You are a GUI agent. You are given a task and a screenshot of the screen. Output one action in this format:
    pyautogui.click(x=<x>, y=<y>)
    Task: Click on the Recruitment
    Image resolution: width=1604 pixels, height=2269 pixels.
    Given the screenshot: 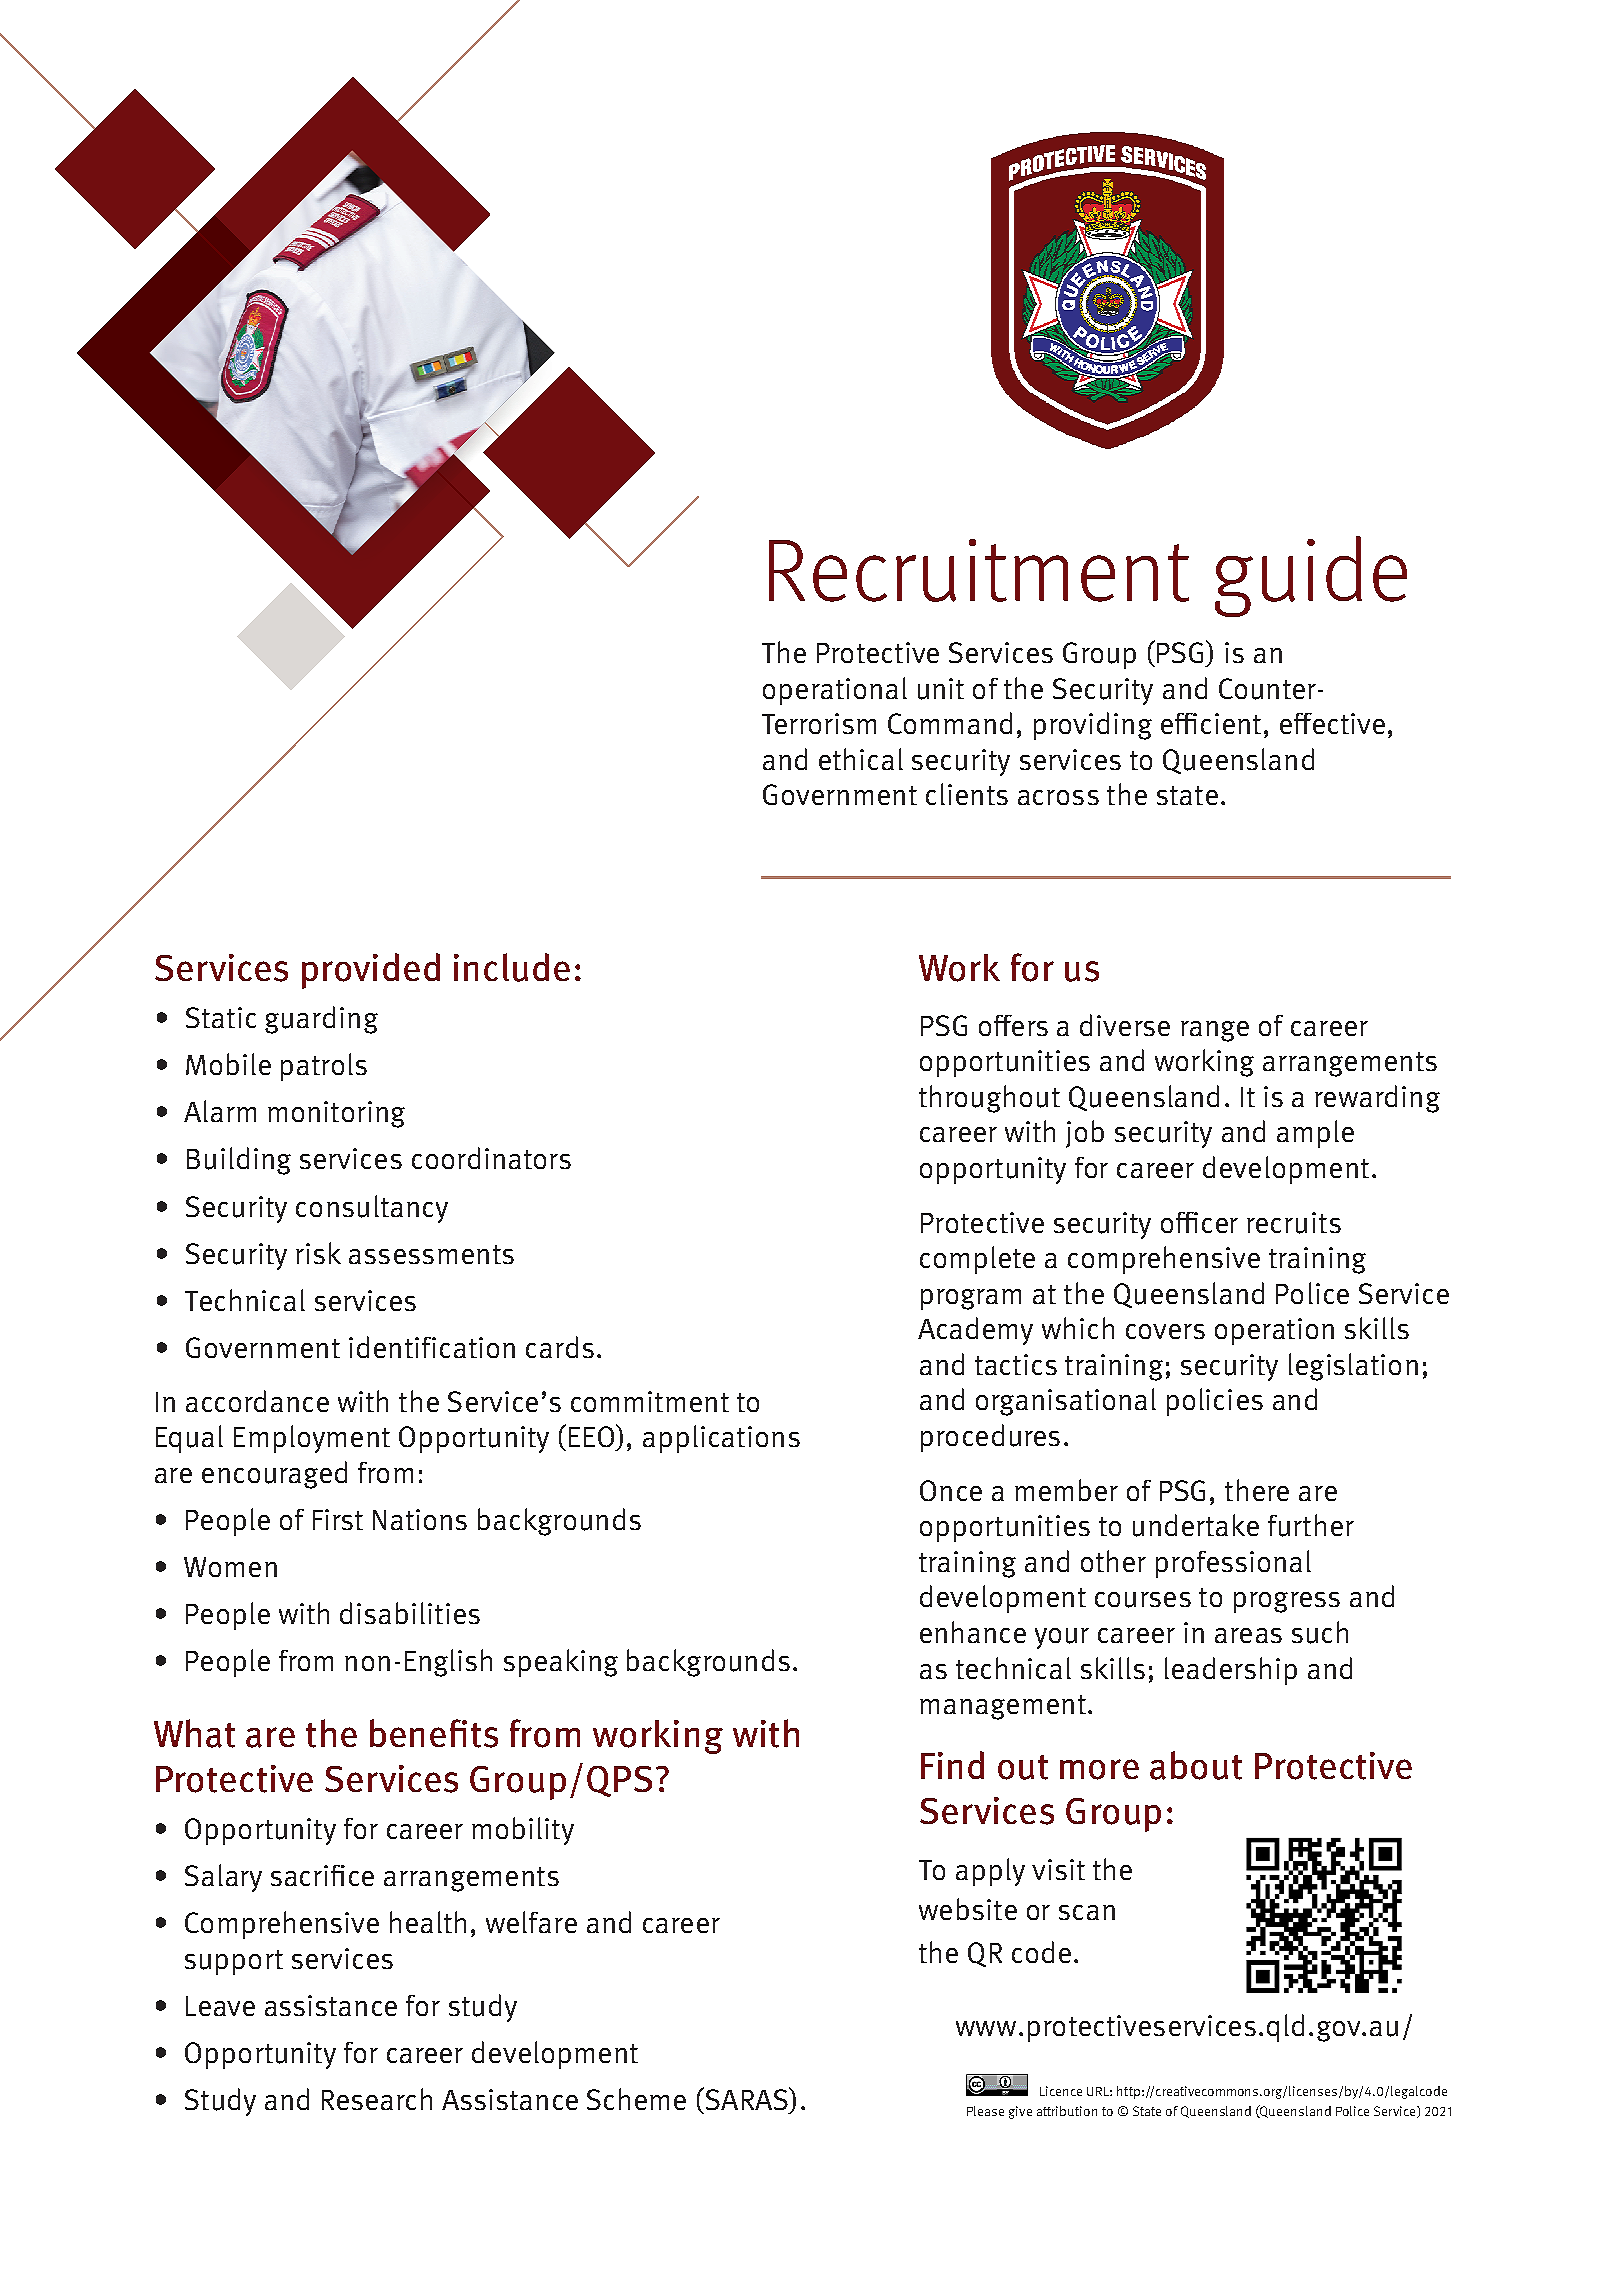 What is the action you would take?
    pyautogui.click(x=979, y=570)
